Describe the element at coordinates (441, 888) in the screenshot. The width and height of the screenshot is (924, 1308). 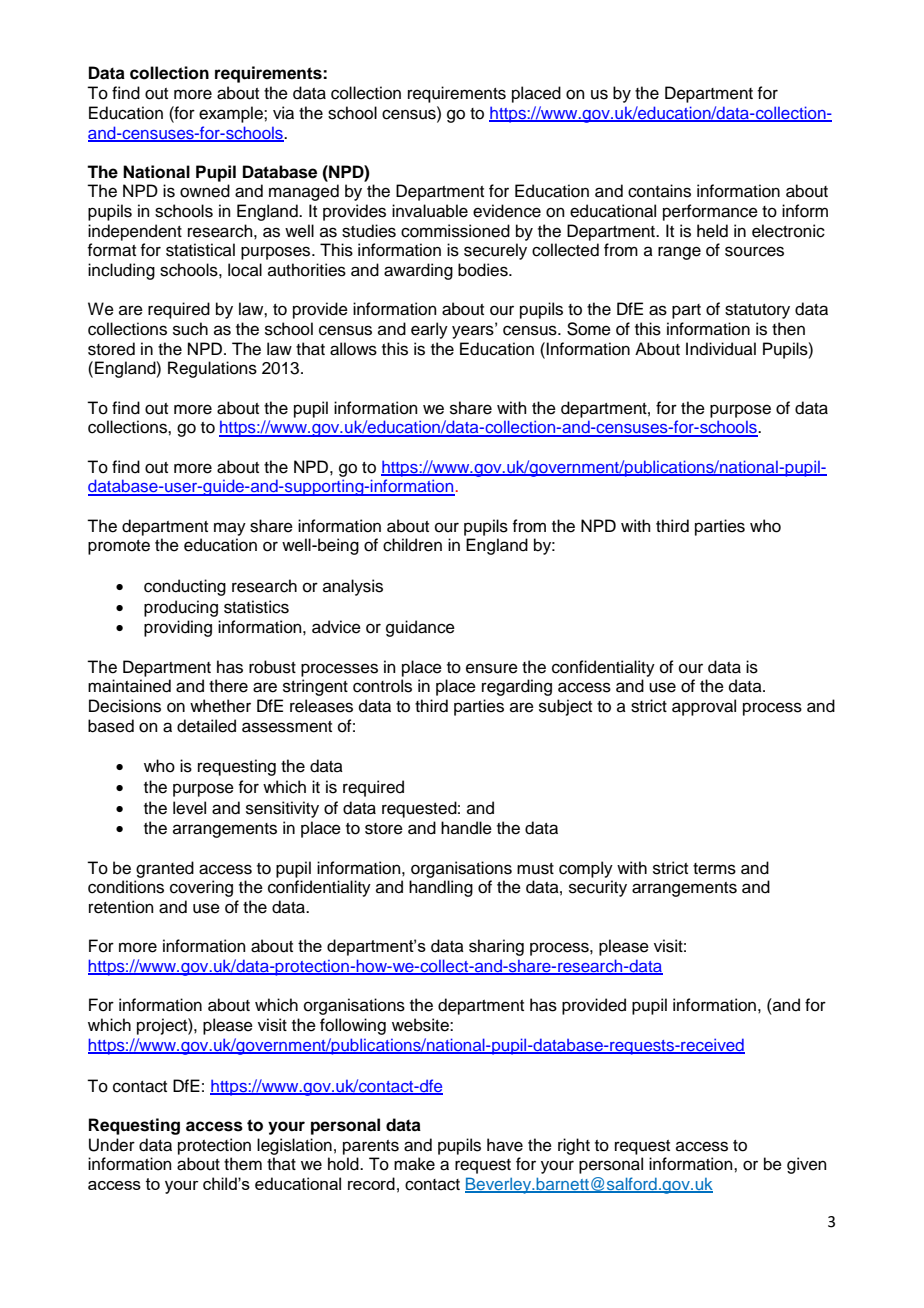
I see `handling` at that location.
